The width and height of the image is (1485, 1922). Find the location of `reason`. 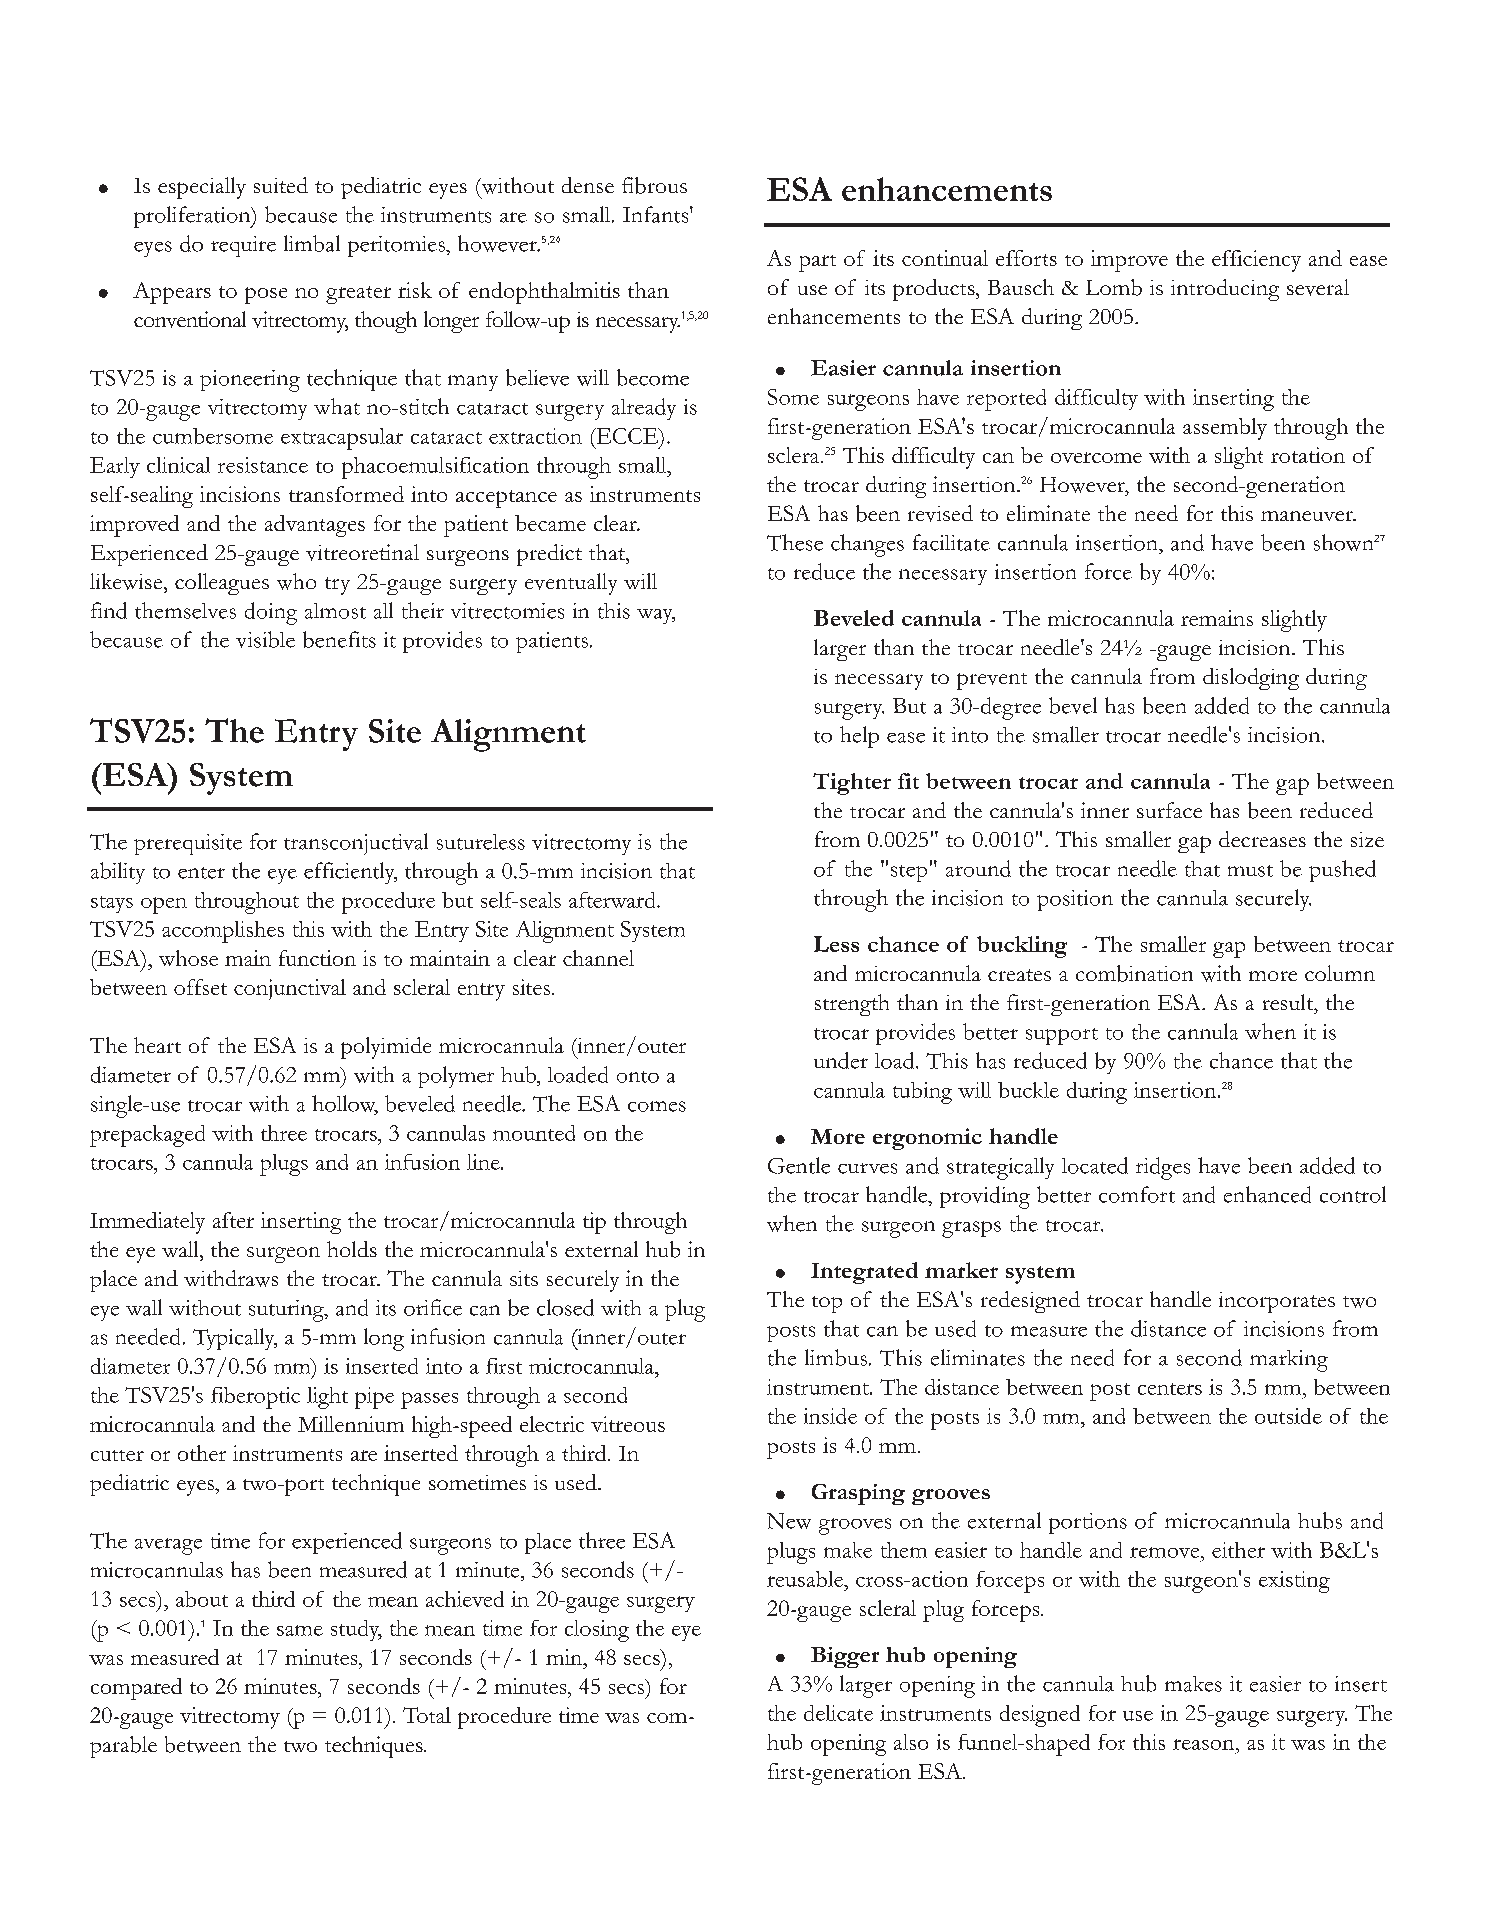

reason is located at coordinates (1205, 1744).
